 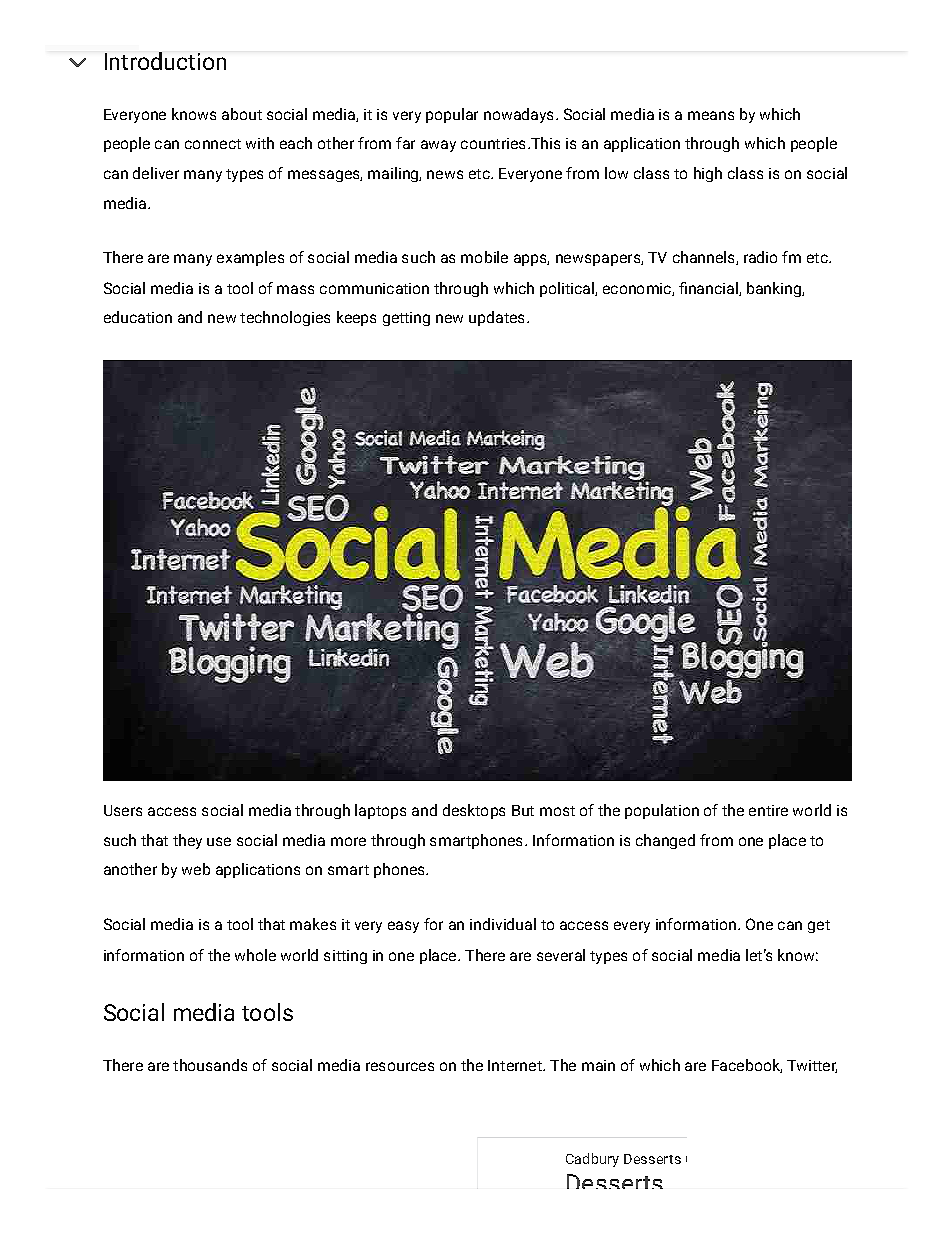 What do you see at coordinates (242, 114) in the image?
I see `about` at bounding box center [242, 114].
